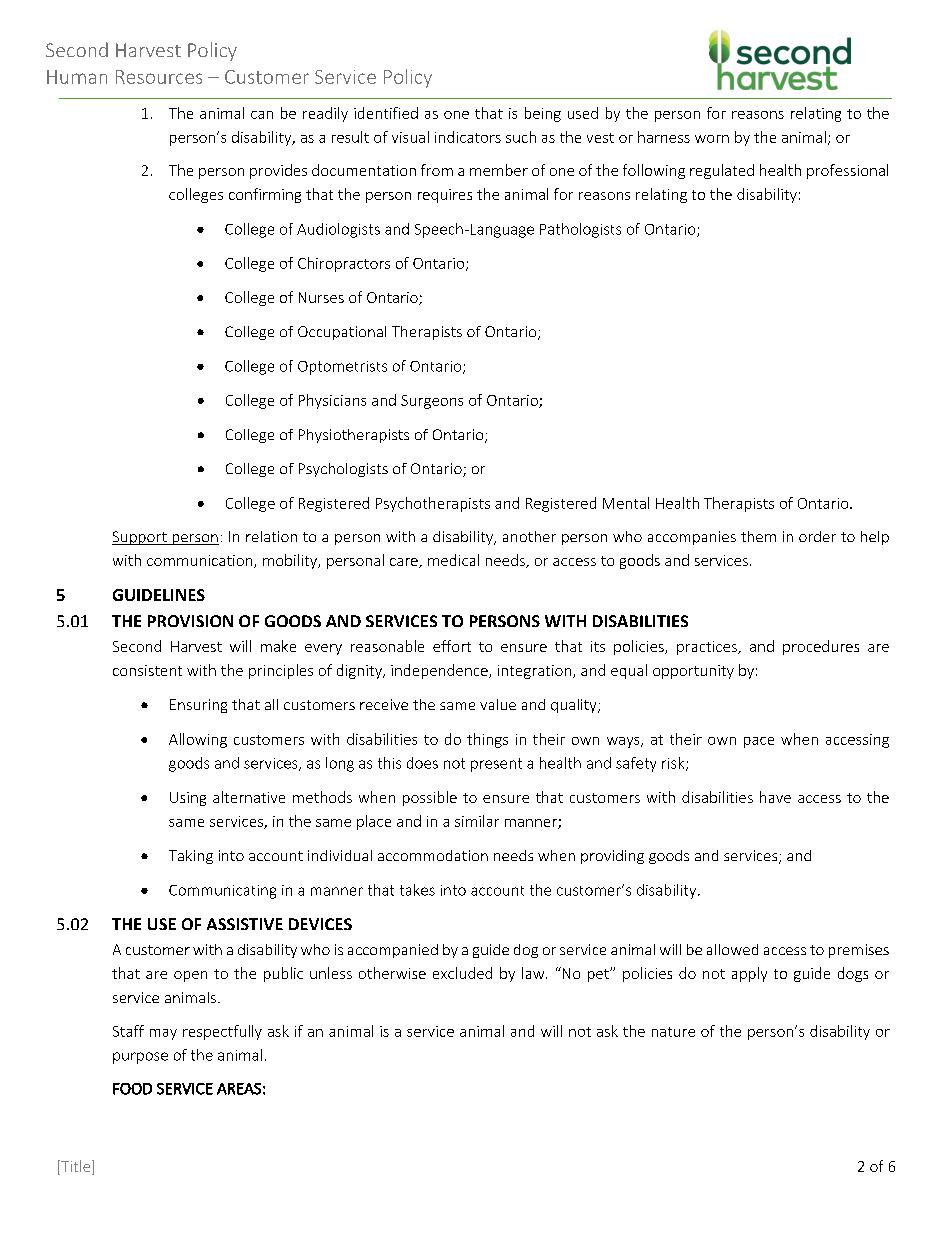  Describe the element at coordinates (821, 647) in the screenshot. I see `procedures` at that location.
